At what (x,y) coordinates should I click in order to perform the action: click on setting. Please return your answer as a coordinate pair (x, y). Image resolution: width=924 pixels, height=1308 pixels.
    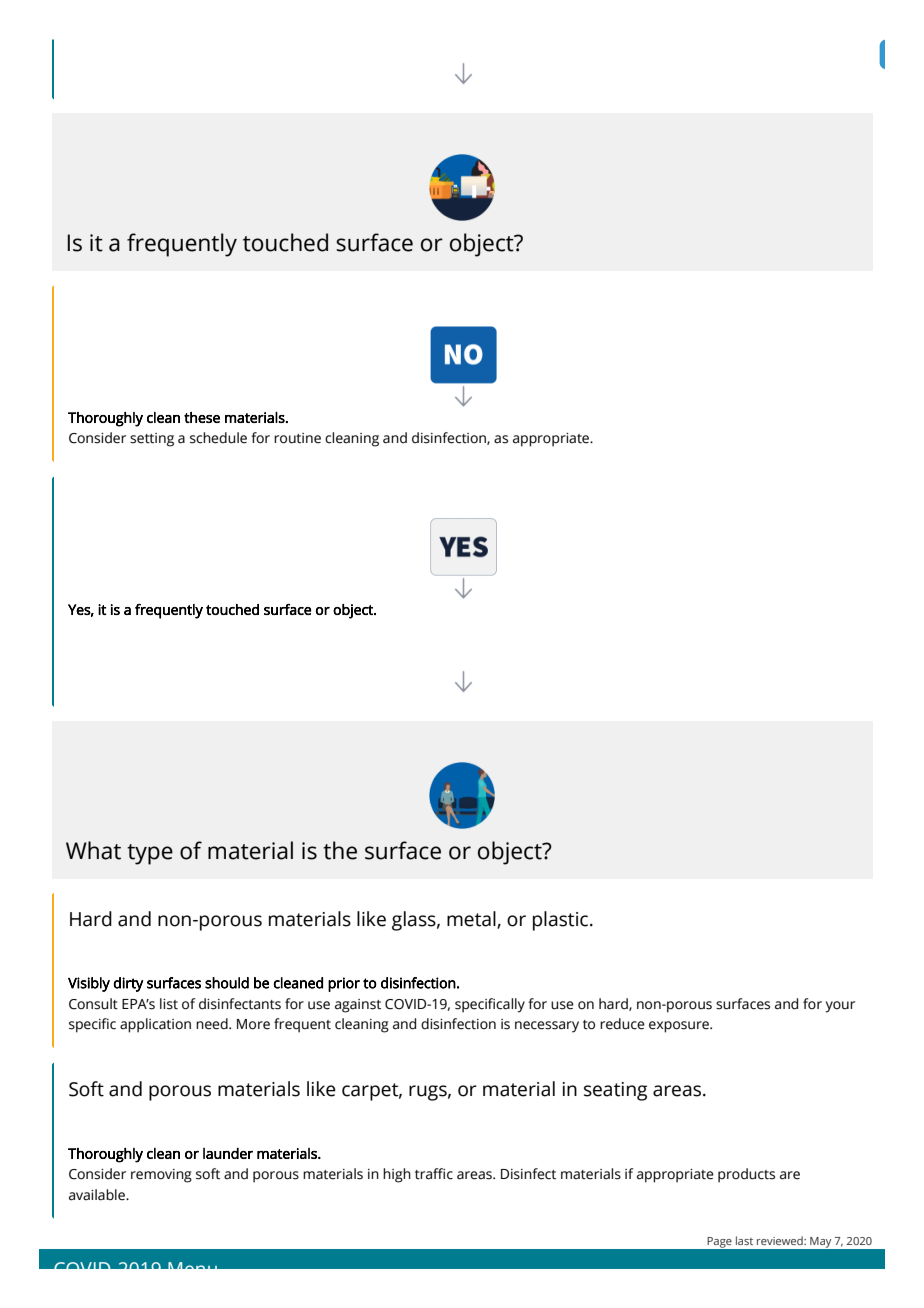
    Looking at the image, I should click on (152, 440).
